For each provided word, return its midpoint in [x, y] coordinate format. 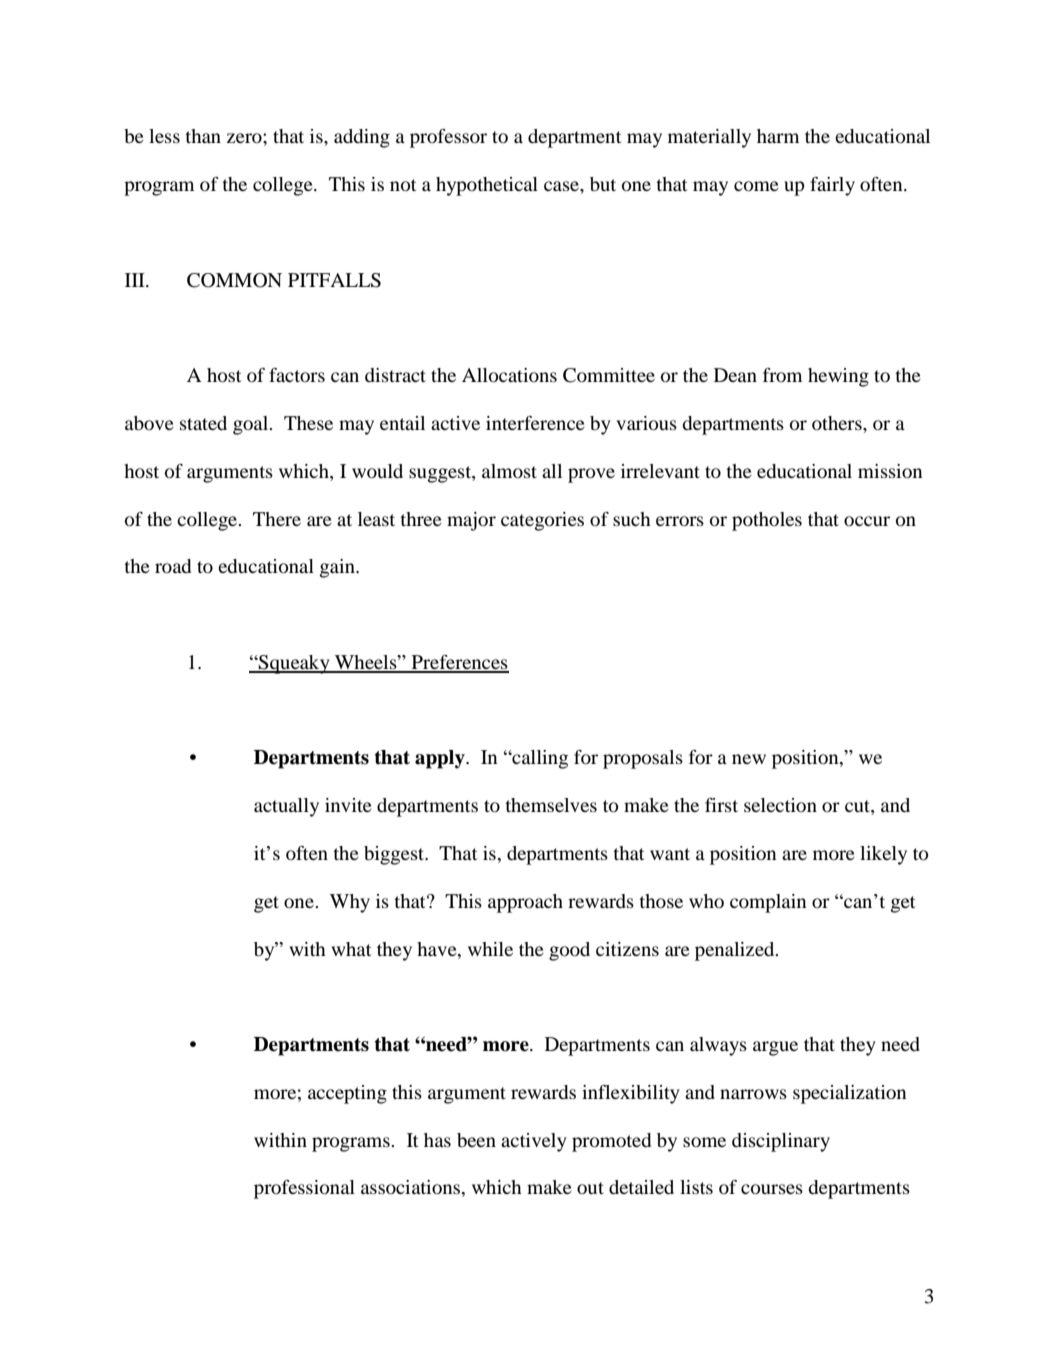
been [476, 1140]
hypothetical [487, 186]
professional [304, 1189]
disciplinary [781, 1142]
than [203, 136]
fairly [832, 186]
